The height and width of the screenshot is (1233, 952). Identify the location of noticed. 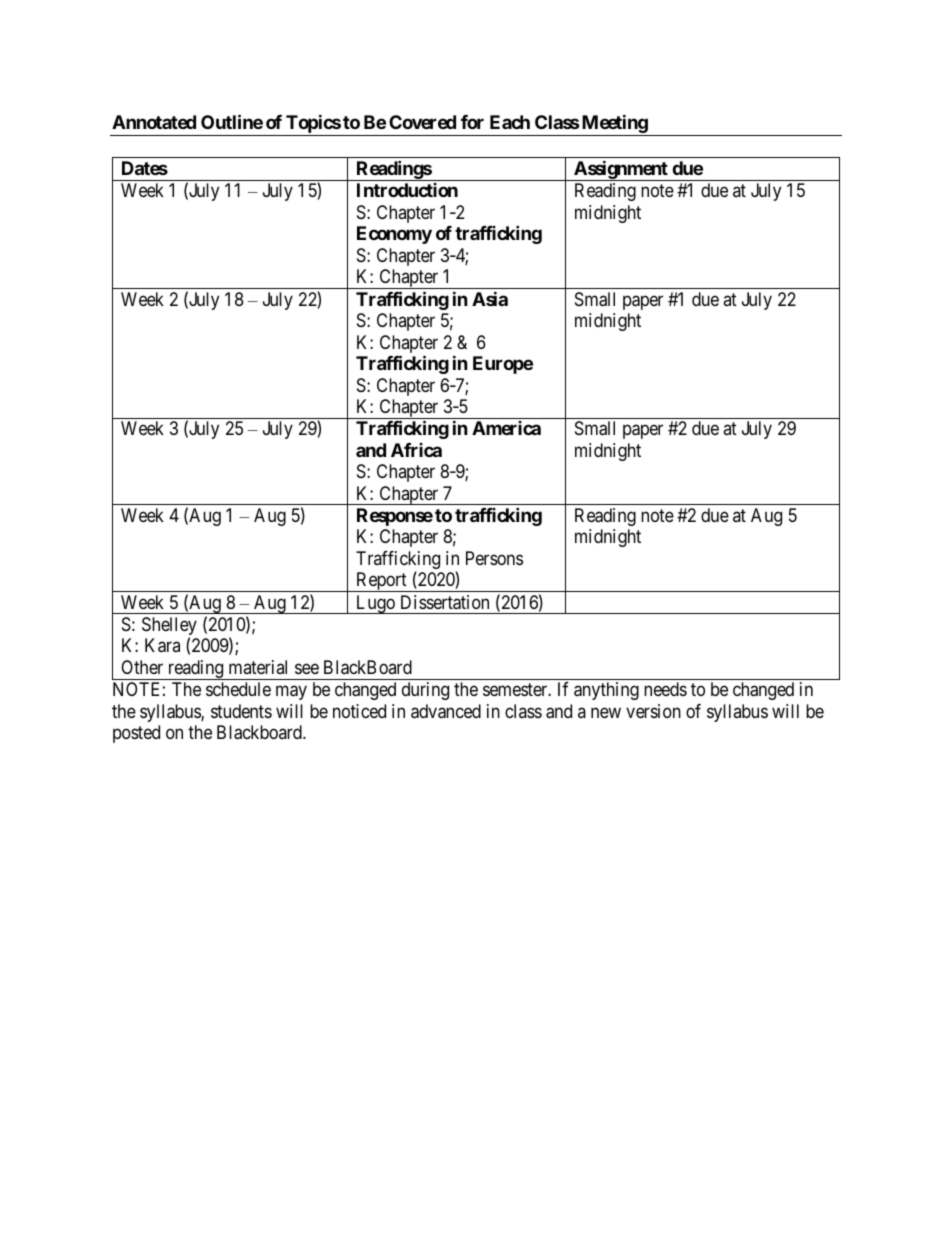
(359, 711).
